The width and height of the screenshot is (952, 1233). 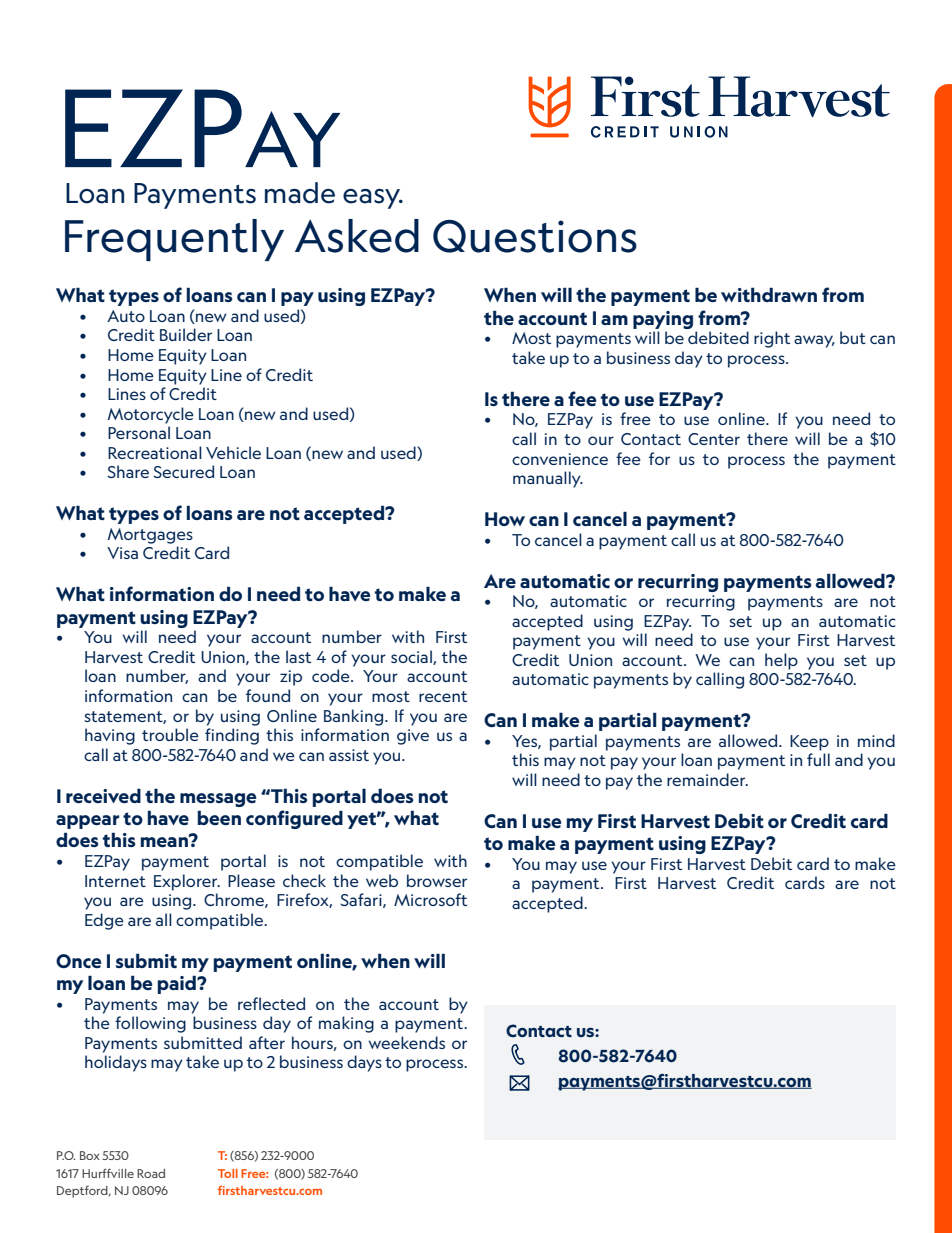 What do you see at coordinates (174, 240) in the screenshot?
I see `Frequently` at bounding box center [174, 240].
